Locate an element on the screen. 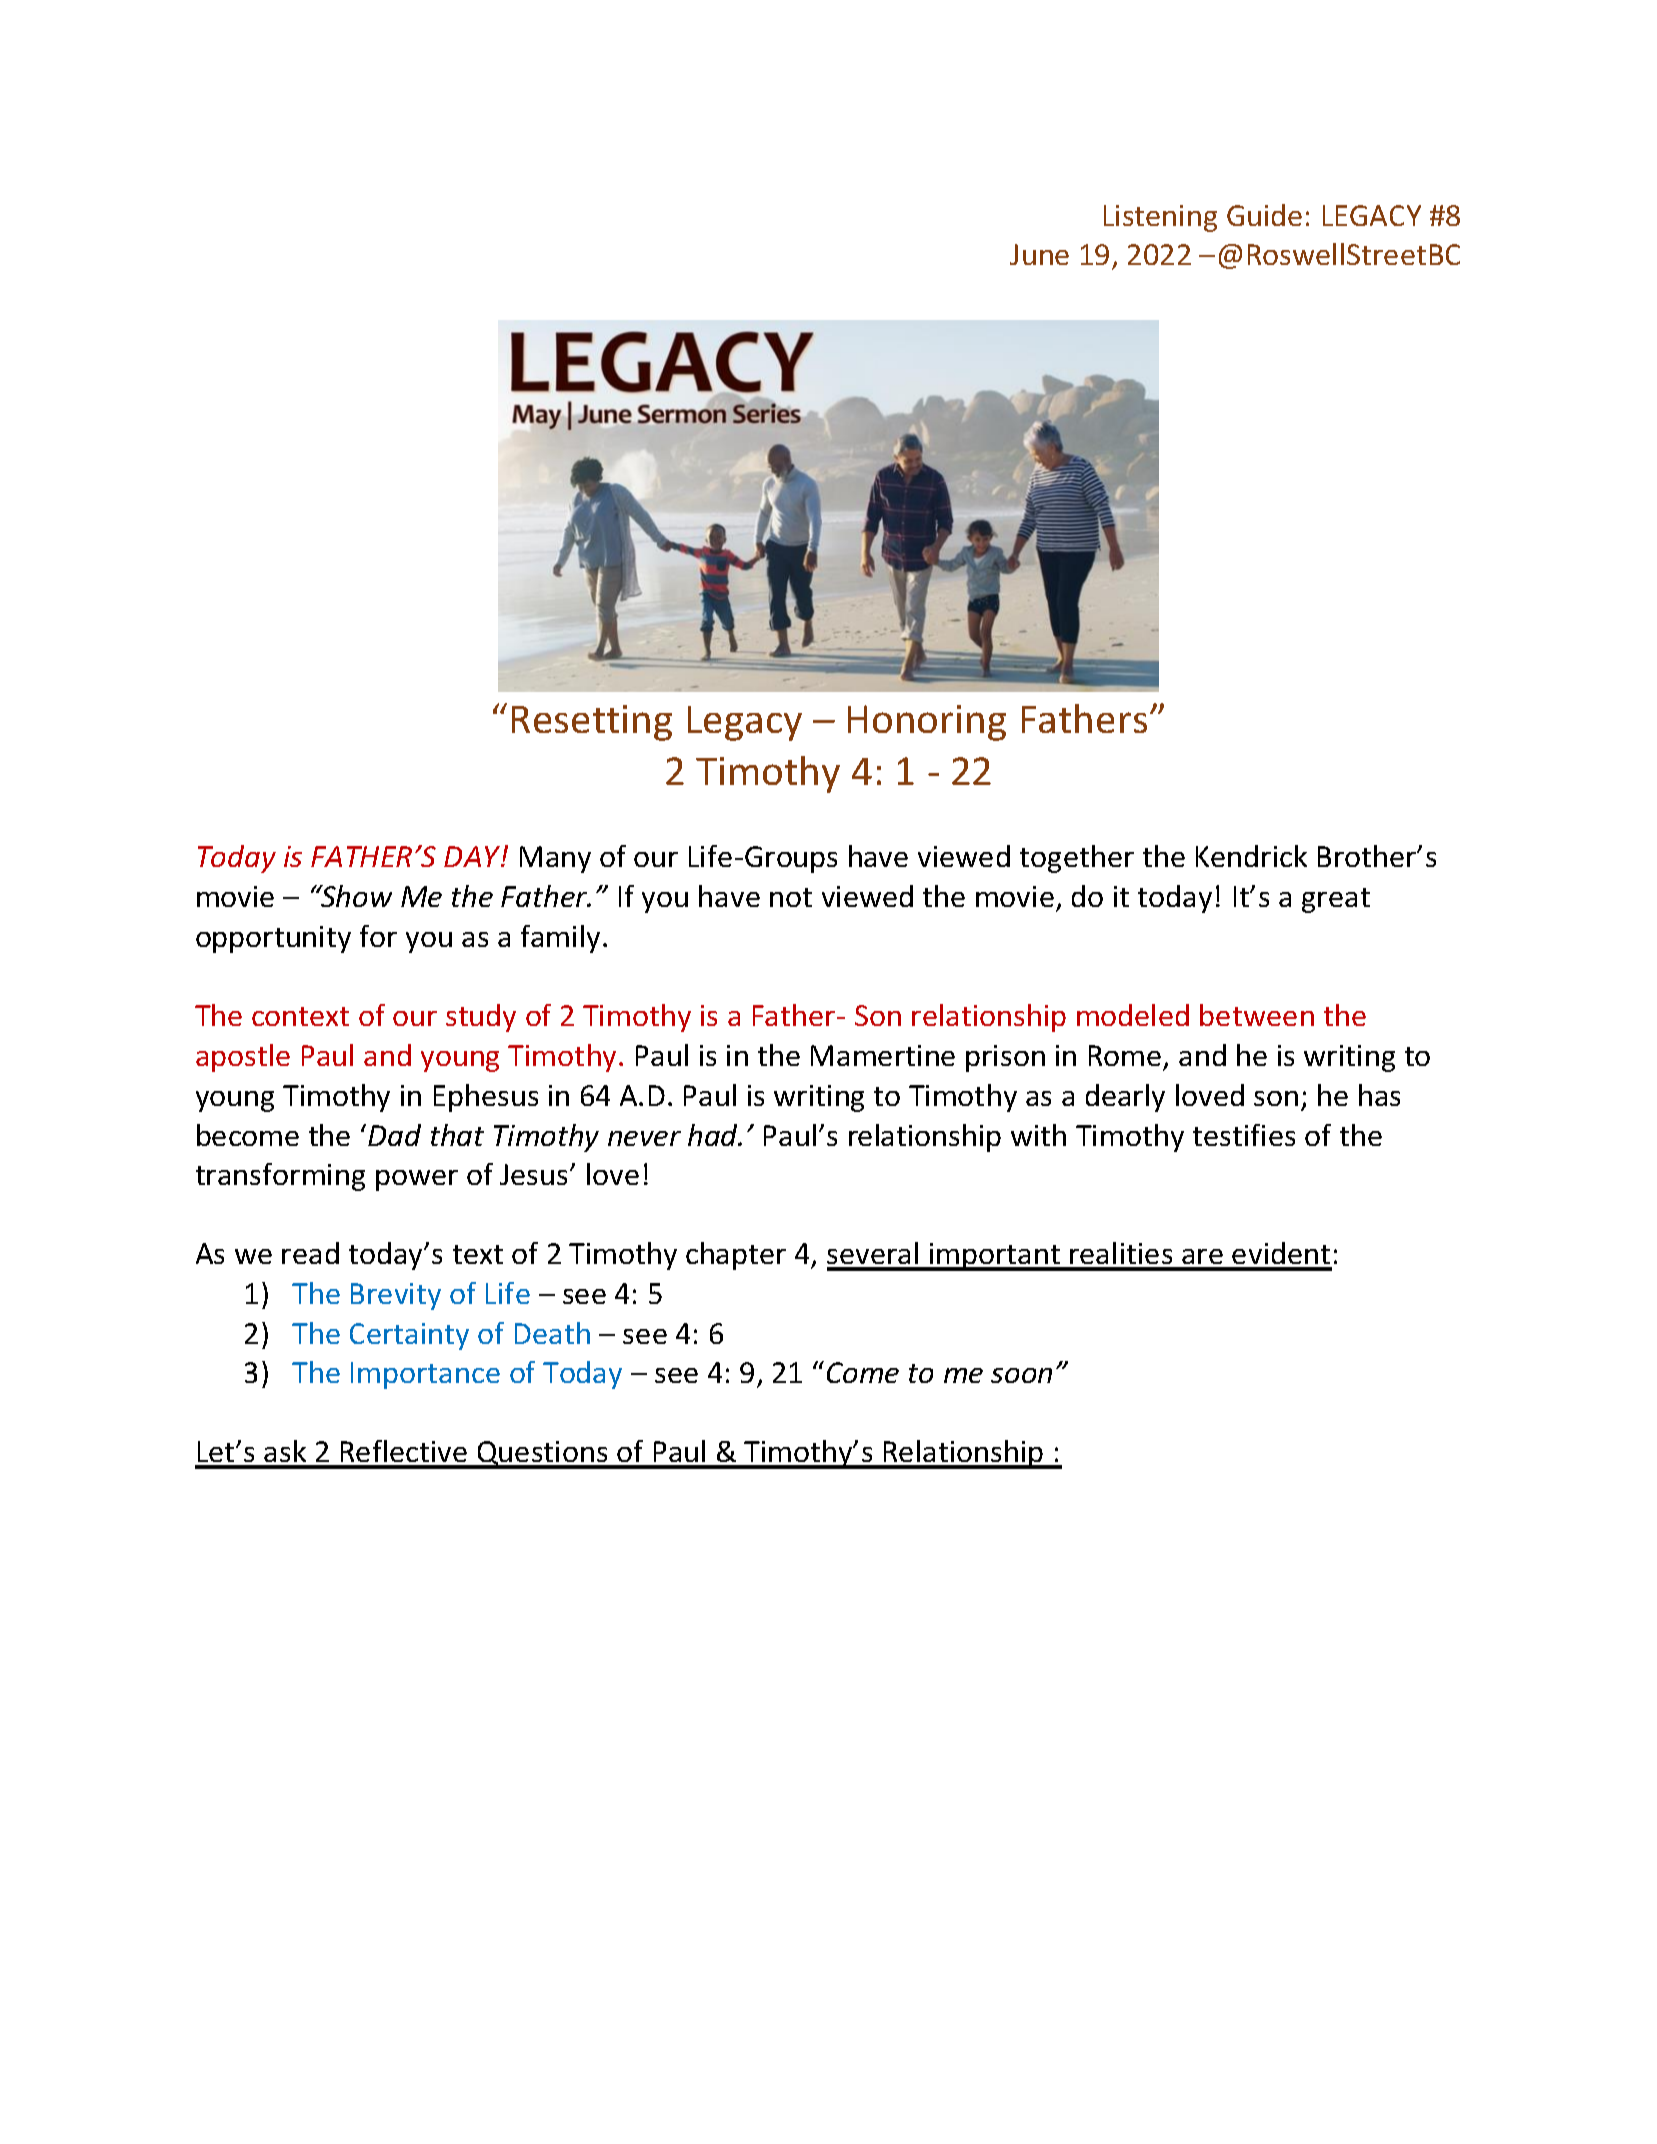 The image size is (1657, 2144). Importance is located at coordinates (425, 1375).
